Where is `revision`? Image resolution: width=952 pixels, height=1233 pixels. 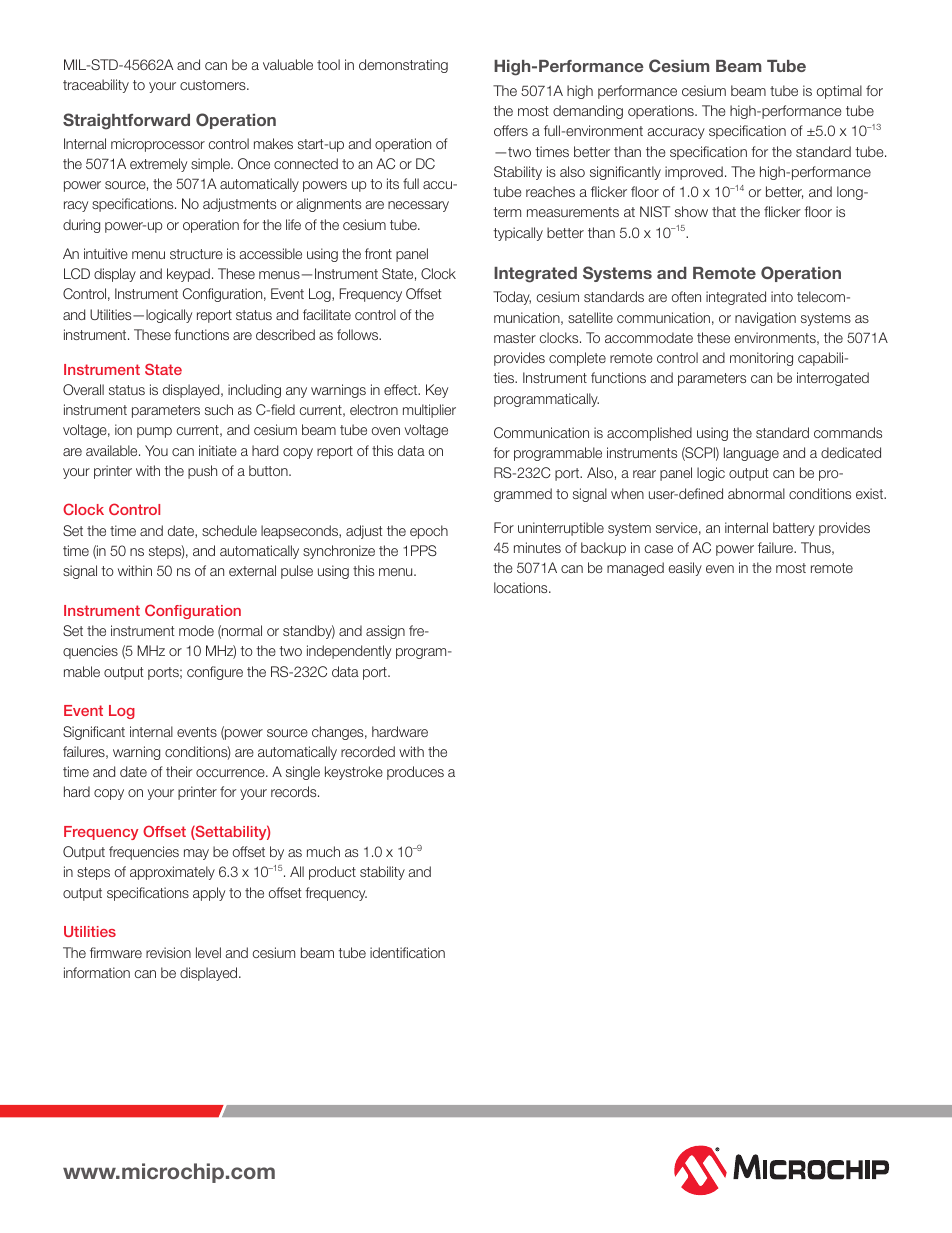 revision is located at coordinates (168, 952).
